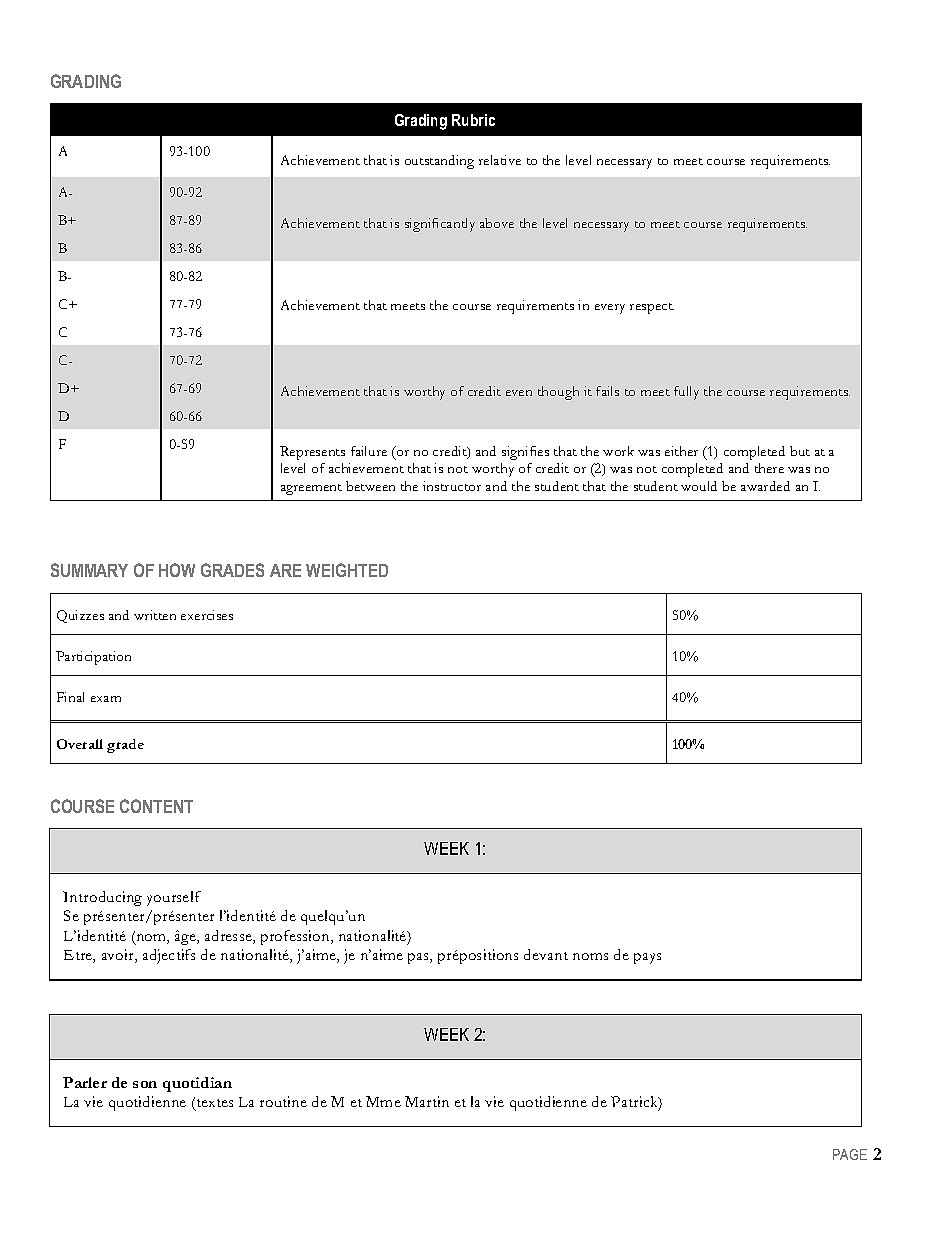 The width and height of the image is (952, 1233). I want to click on WEIGHTED, so click(347, 570).
